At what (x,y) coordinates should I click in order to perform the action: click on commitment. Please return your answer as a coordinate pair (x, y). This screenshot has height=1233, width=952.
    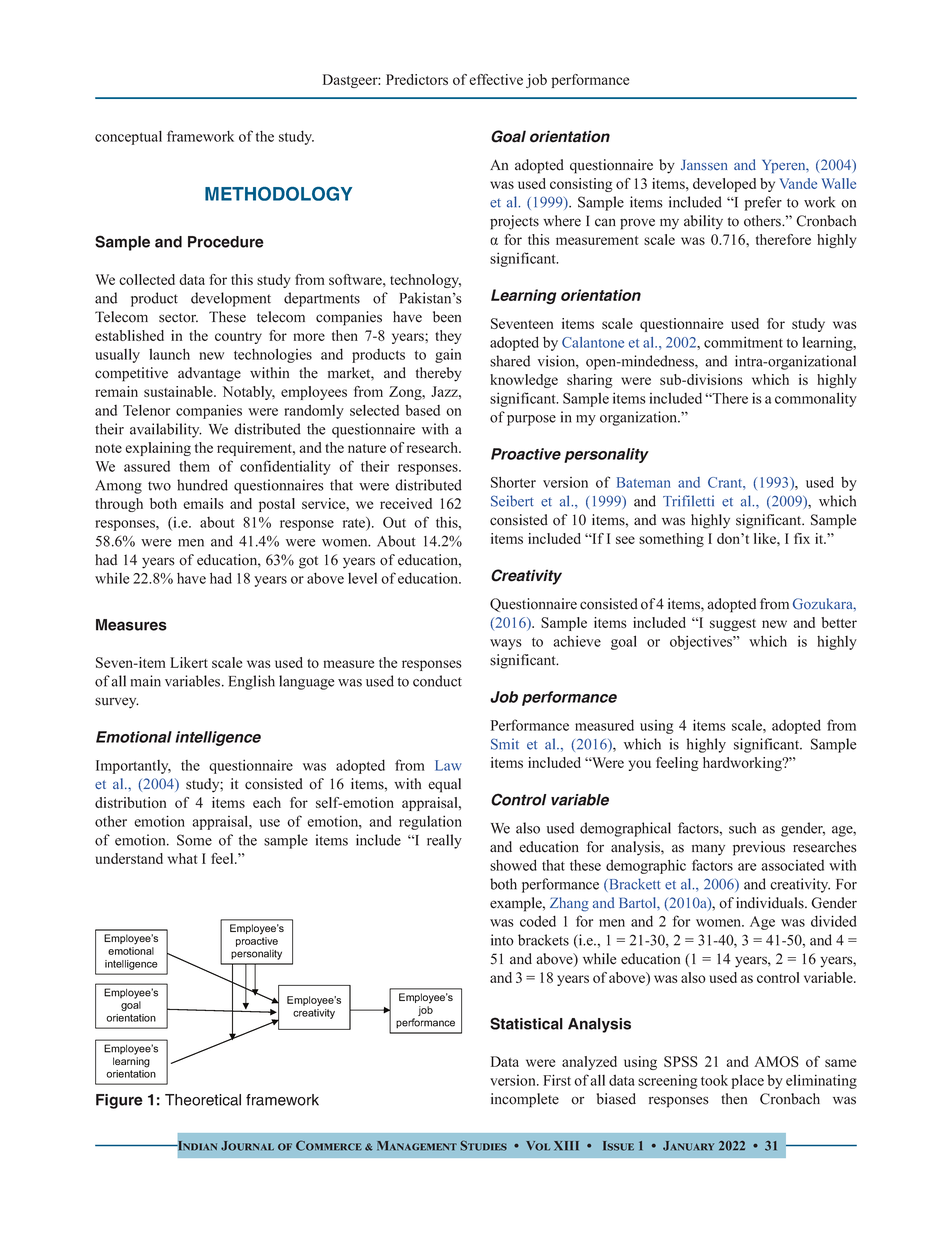
    Looking at the image, I should click on (743, 342).
